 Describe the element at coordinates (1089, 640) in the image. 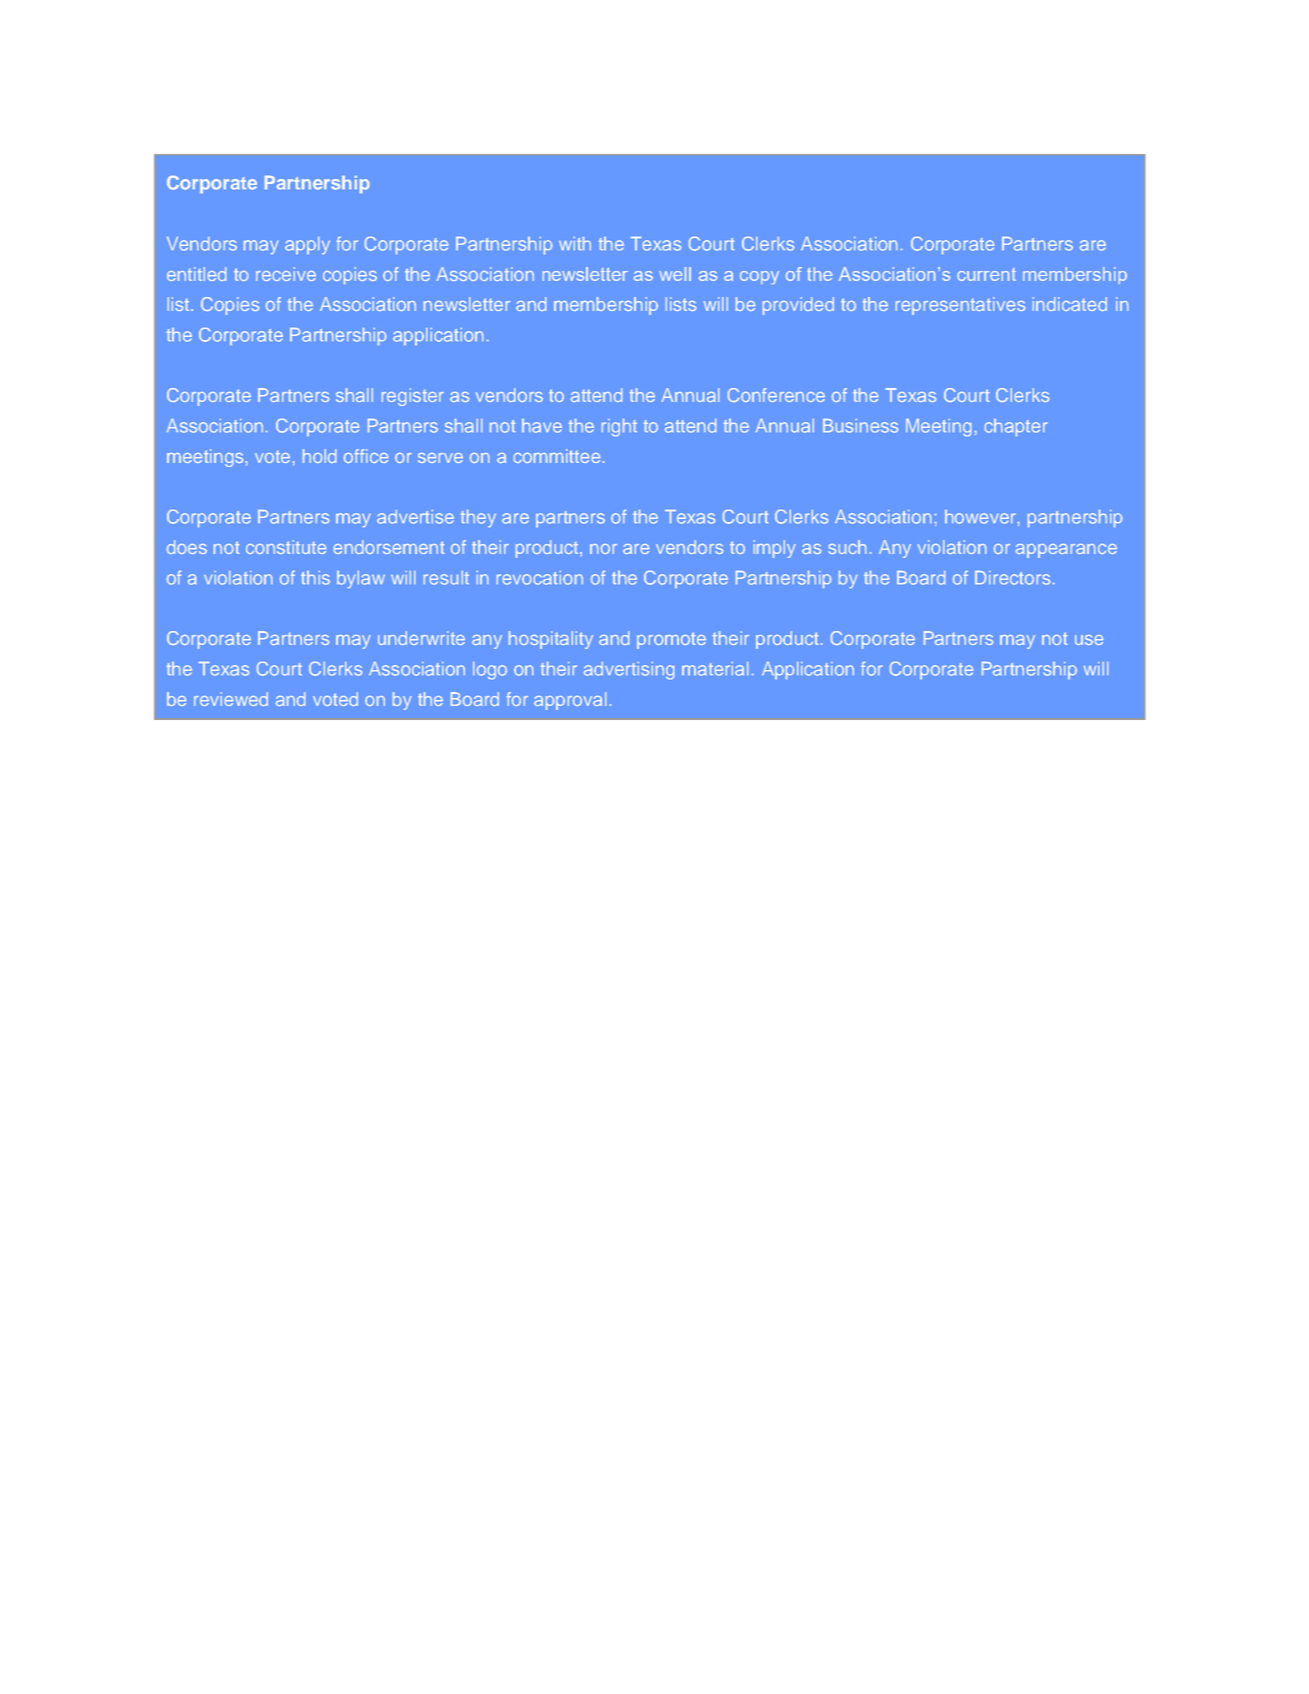

I see `use` at that location.
